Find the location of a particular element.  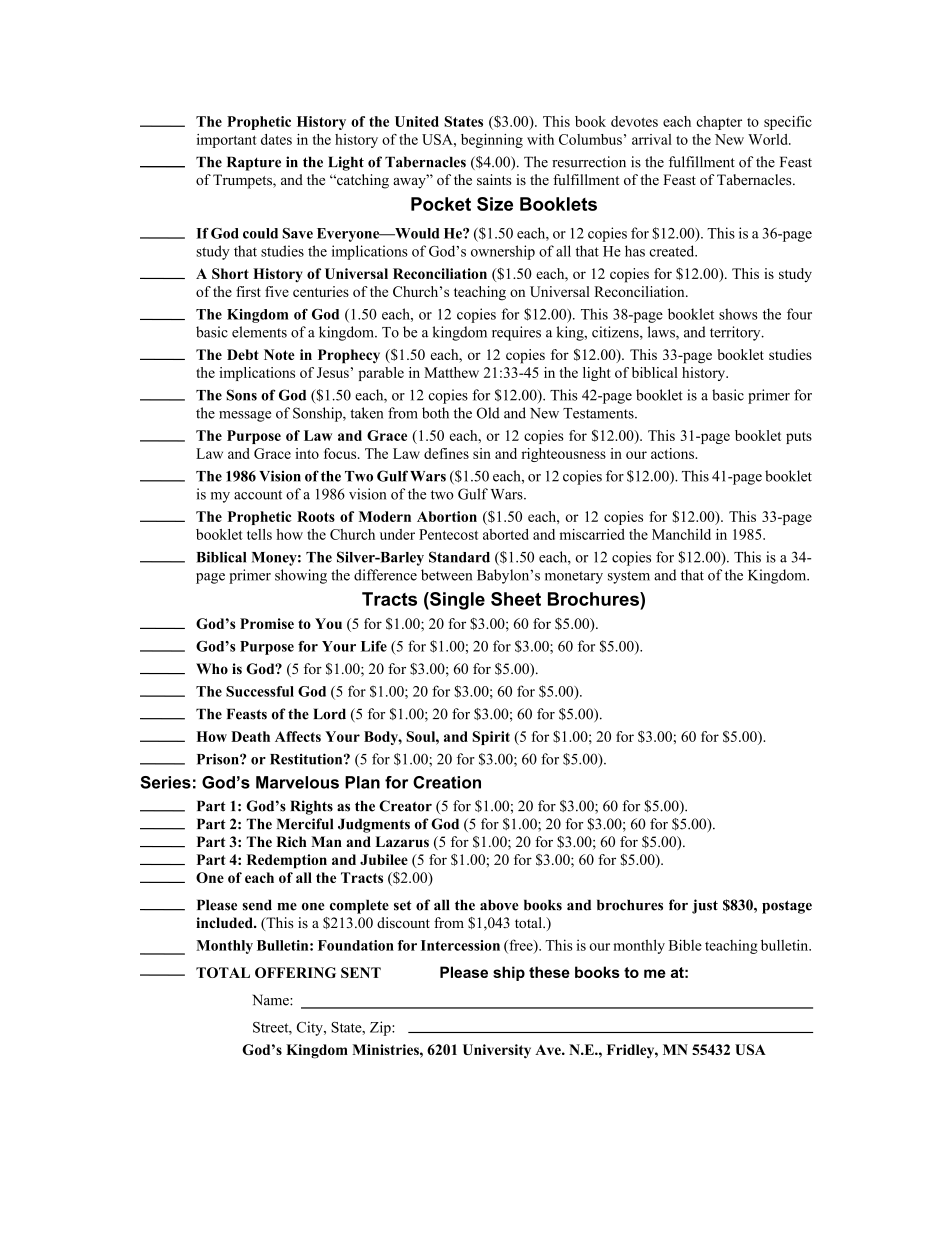

Single is located at coordinates (456, 601).
